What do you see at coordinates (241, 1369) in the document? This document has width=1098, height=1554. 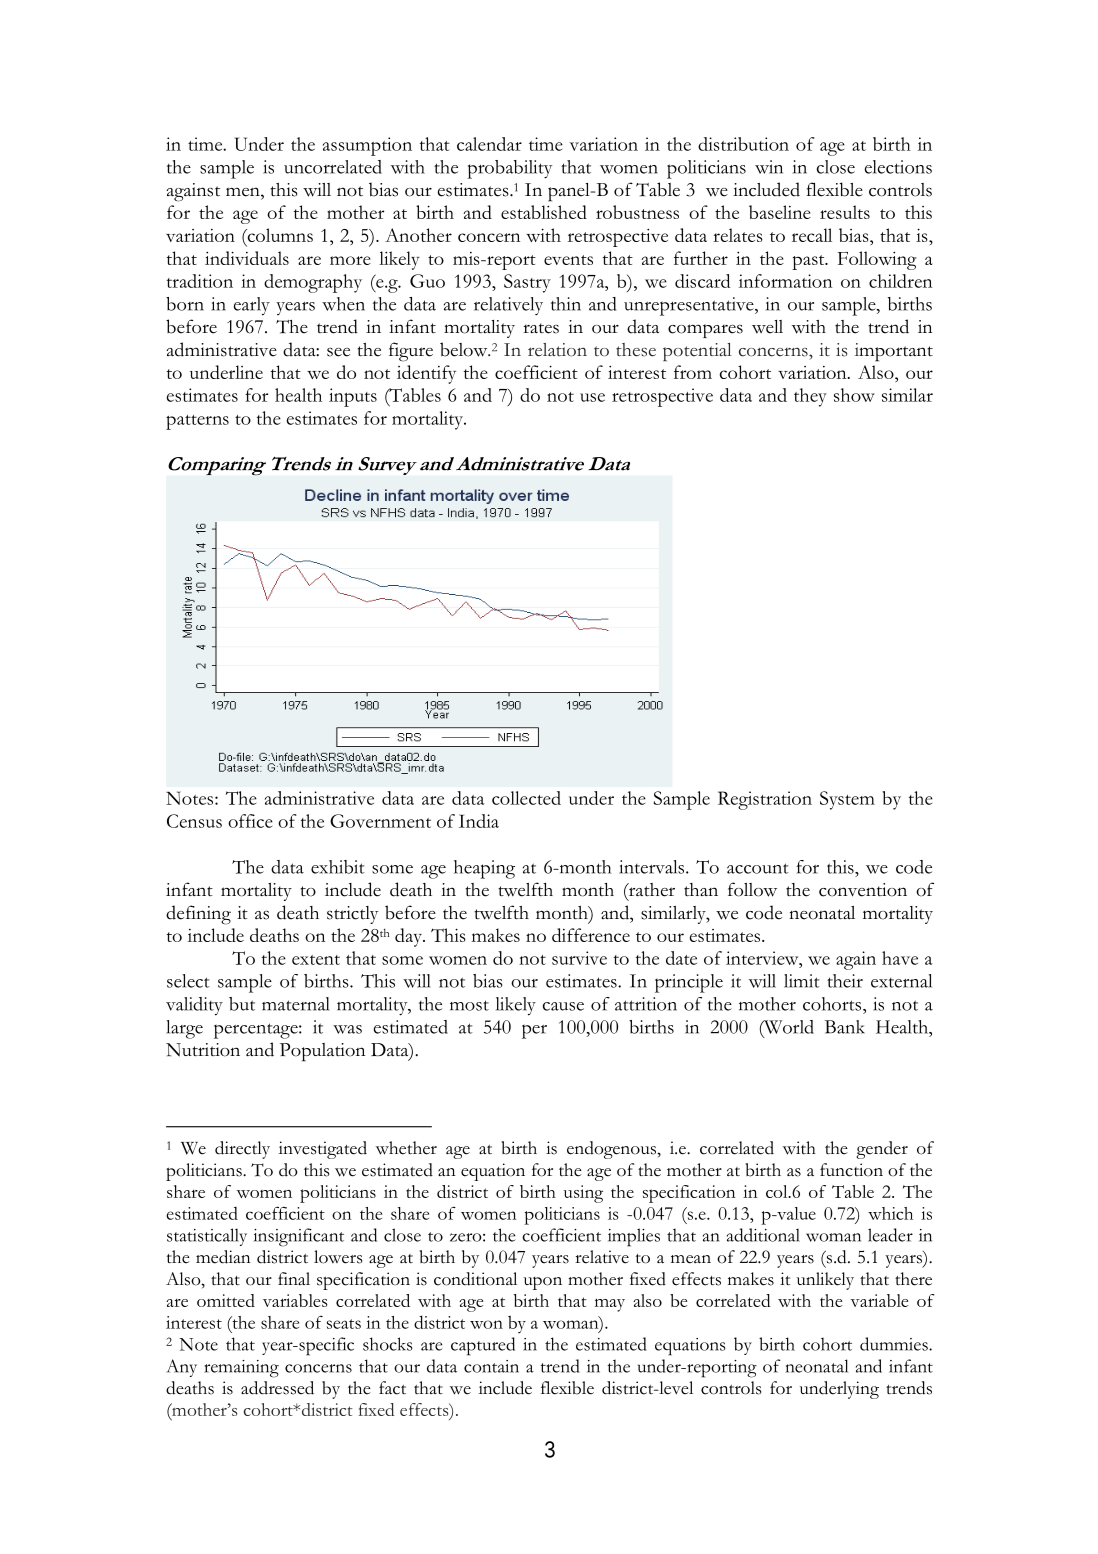 I see `remaining` at bounding box center [241, 1369].
